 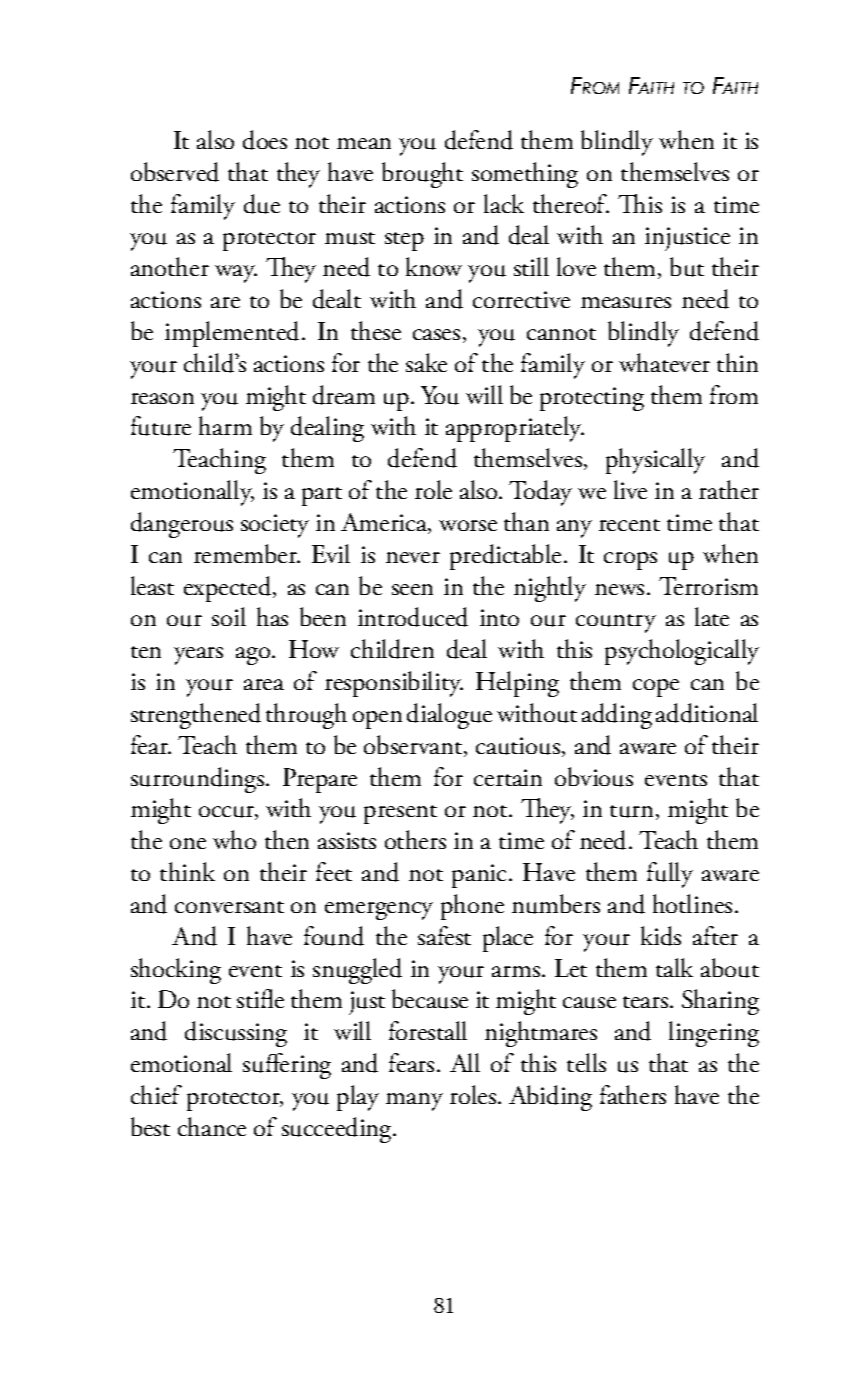 I want to click on many, so click(x=414, y=1102).
